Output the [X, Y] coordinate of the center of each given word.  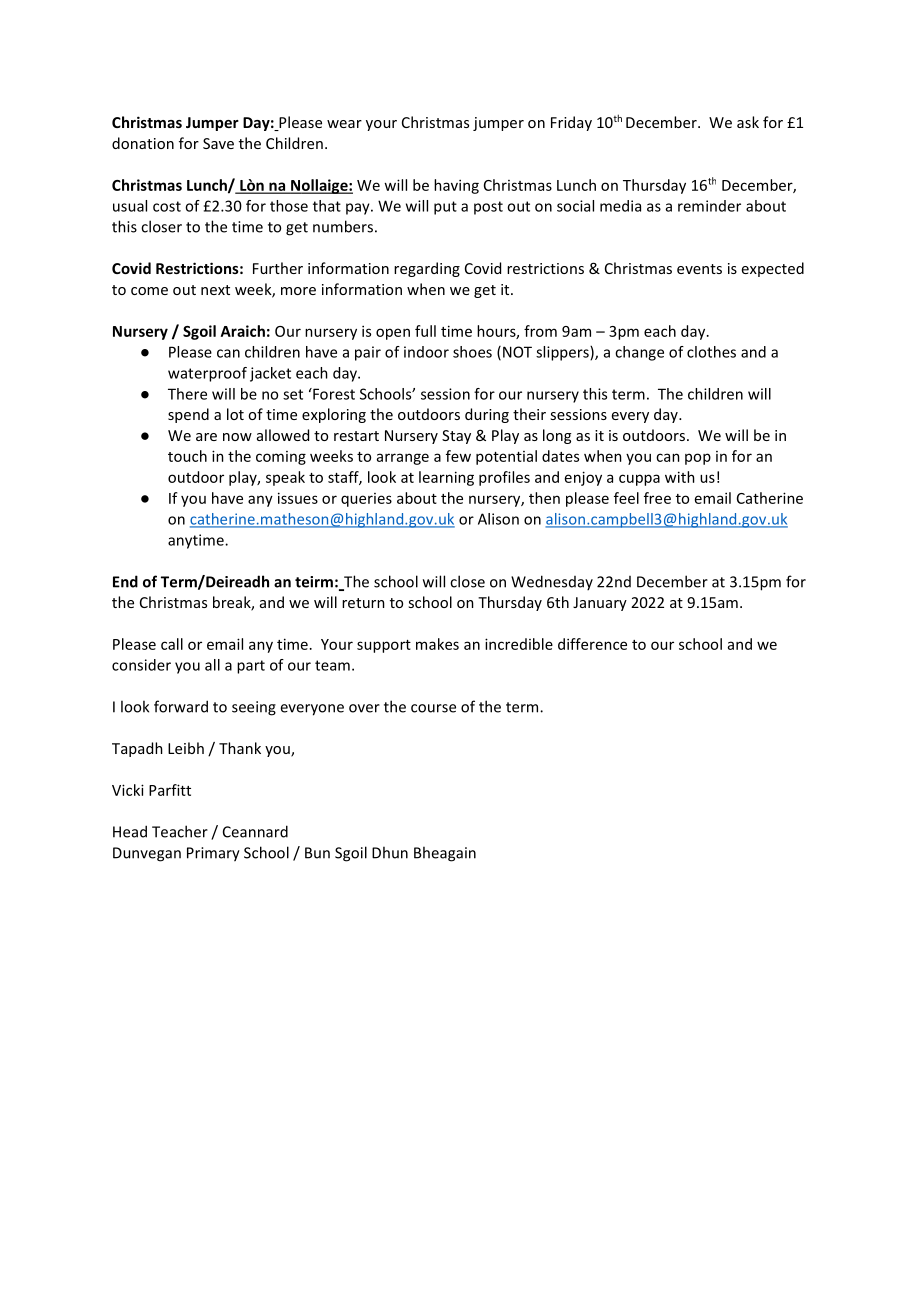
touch [187, 456]
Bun [317, 853]
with [680, 477]
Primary [213, 854]
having [456, 186]
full [425, 331]
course [433, 708]
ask [748, 122]
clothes [711, 352]
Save [218, 143]
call [172, 644]
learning [446, 478]
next [215, 290]
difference [592, 644]
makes [437, 644]
